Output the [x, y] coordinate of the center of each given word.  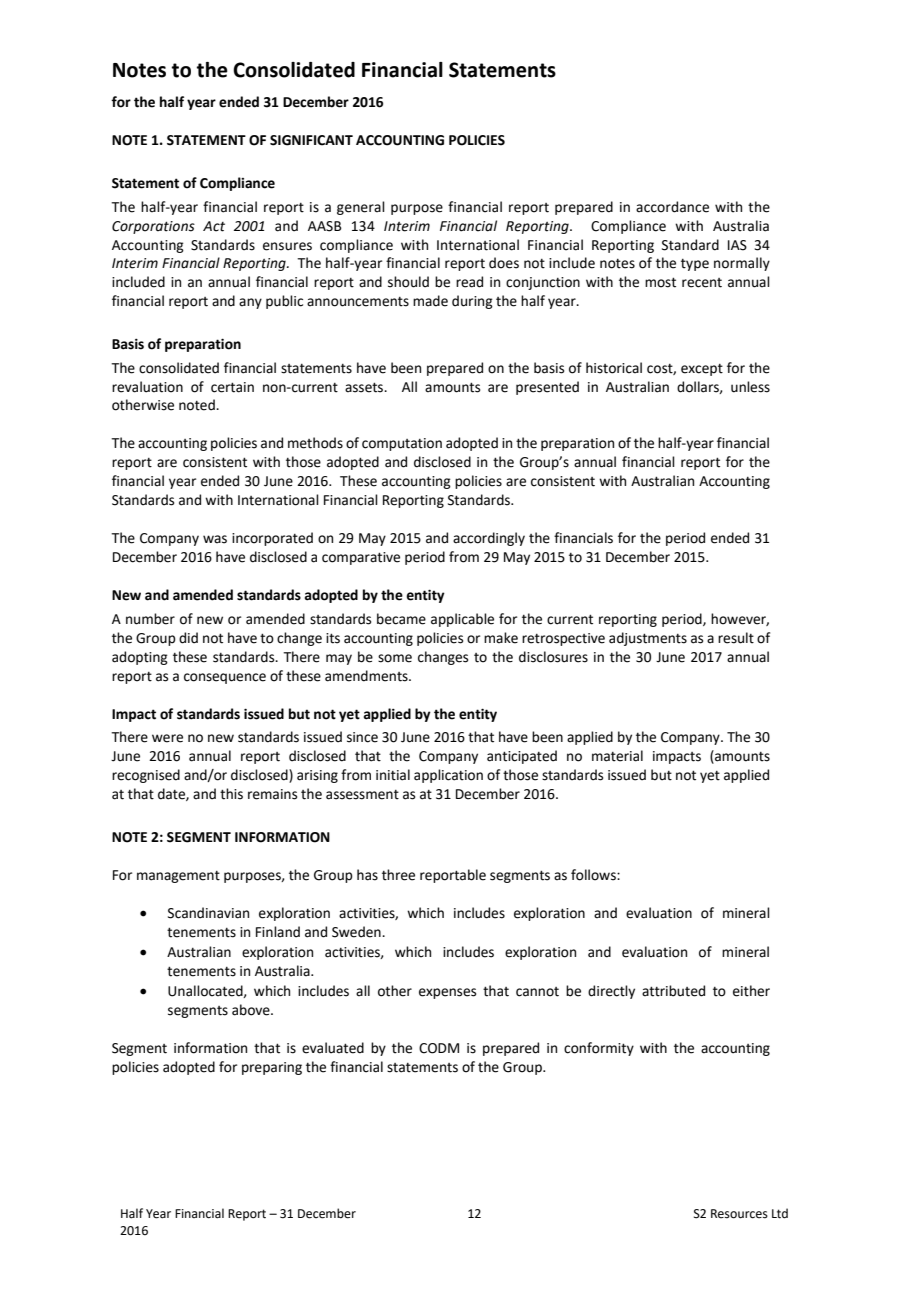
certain [232, 387]
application [448, 776]
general [361, 208]
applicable [462, 620]
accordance [672, 207]
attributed [673, 991]
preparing [272, 1068]
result [736, 638]
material [617, 756]
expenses [447, 993]
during [472, 302]
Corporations [153, 227]
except [702, 370]
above [252, 1010]
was [215, 539]
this [231, 794]
